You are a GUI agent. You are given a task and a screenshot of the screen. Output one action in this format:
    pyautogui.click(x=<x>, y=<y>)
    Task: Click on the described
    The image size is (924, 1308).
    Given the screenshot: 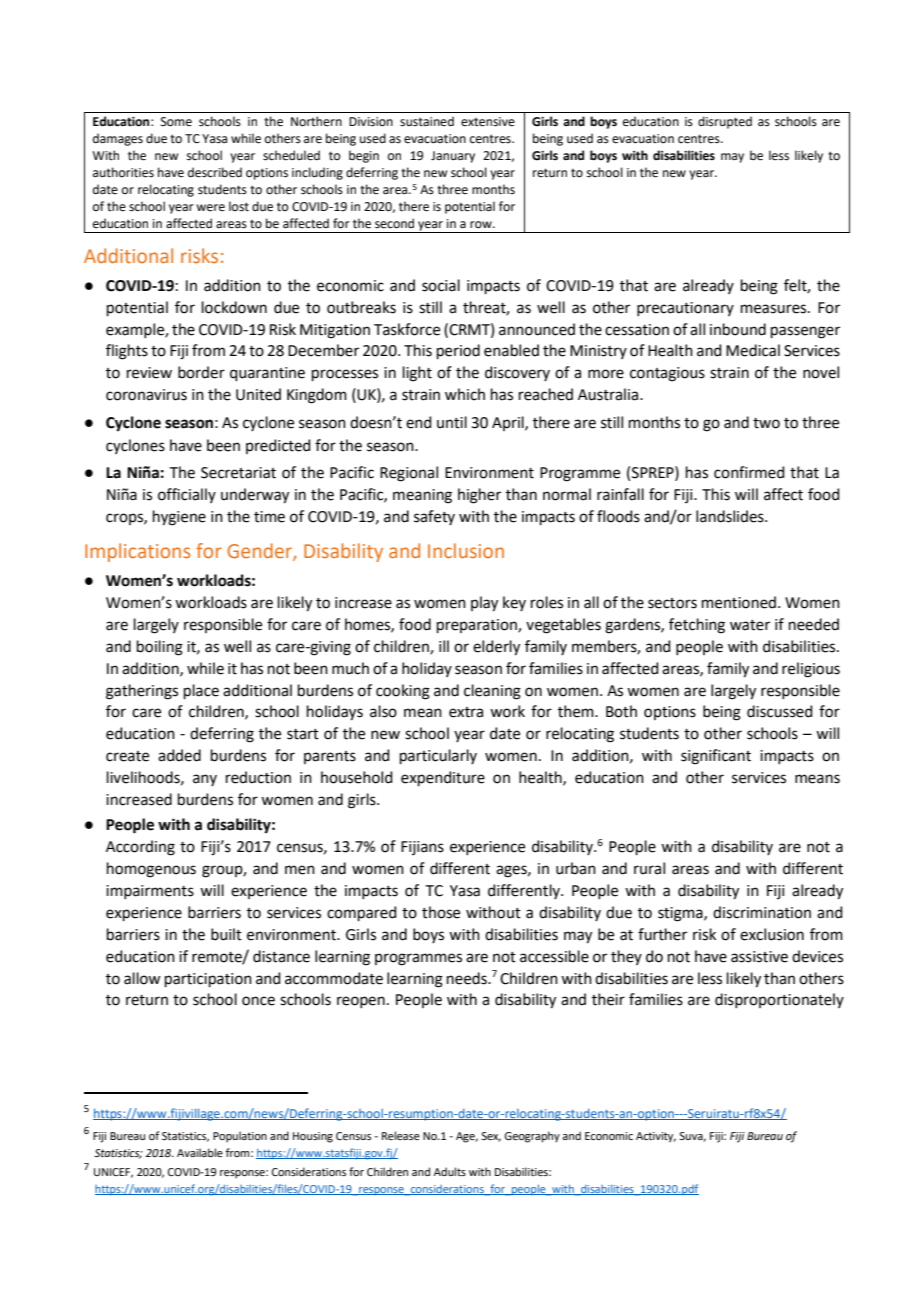 What is the action you would take?
    pyautogui.click(x=215, y=172)
